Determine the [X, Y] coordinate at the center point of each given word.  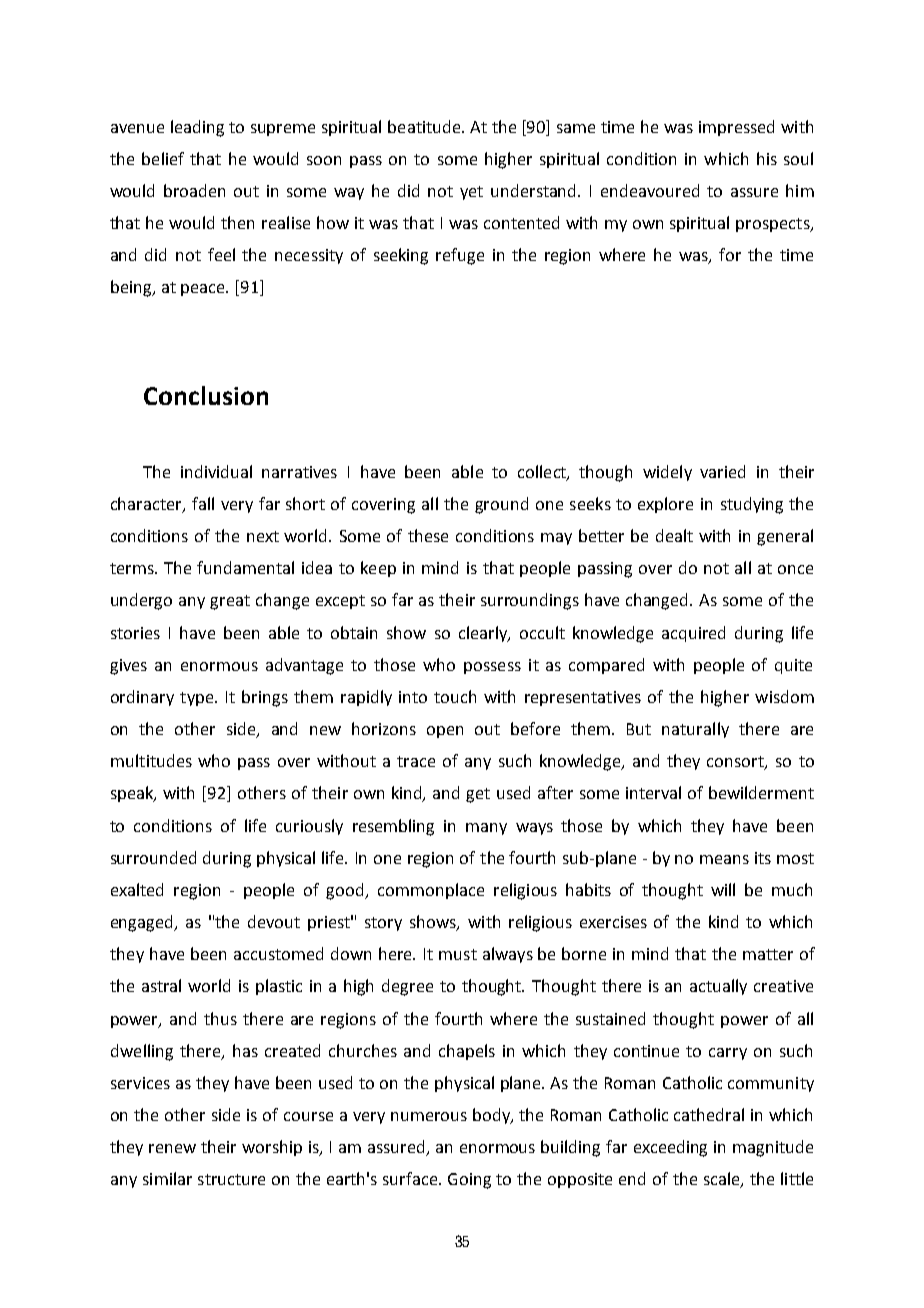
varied [722, 471]
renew [172, 1148]
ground [501, 505]
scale [723, 1180]
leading [197, 128]
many [486, 829]
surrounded [153, 857]
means [724, 859]
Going [469, 1181]
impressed [736, 128]
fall [203, 503]
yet [471, 193]
